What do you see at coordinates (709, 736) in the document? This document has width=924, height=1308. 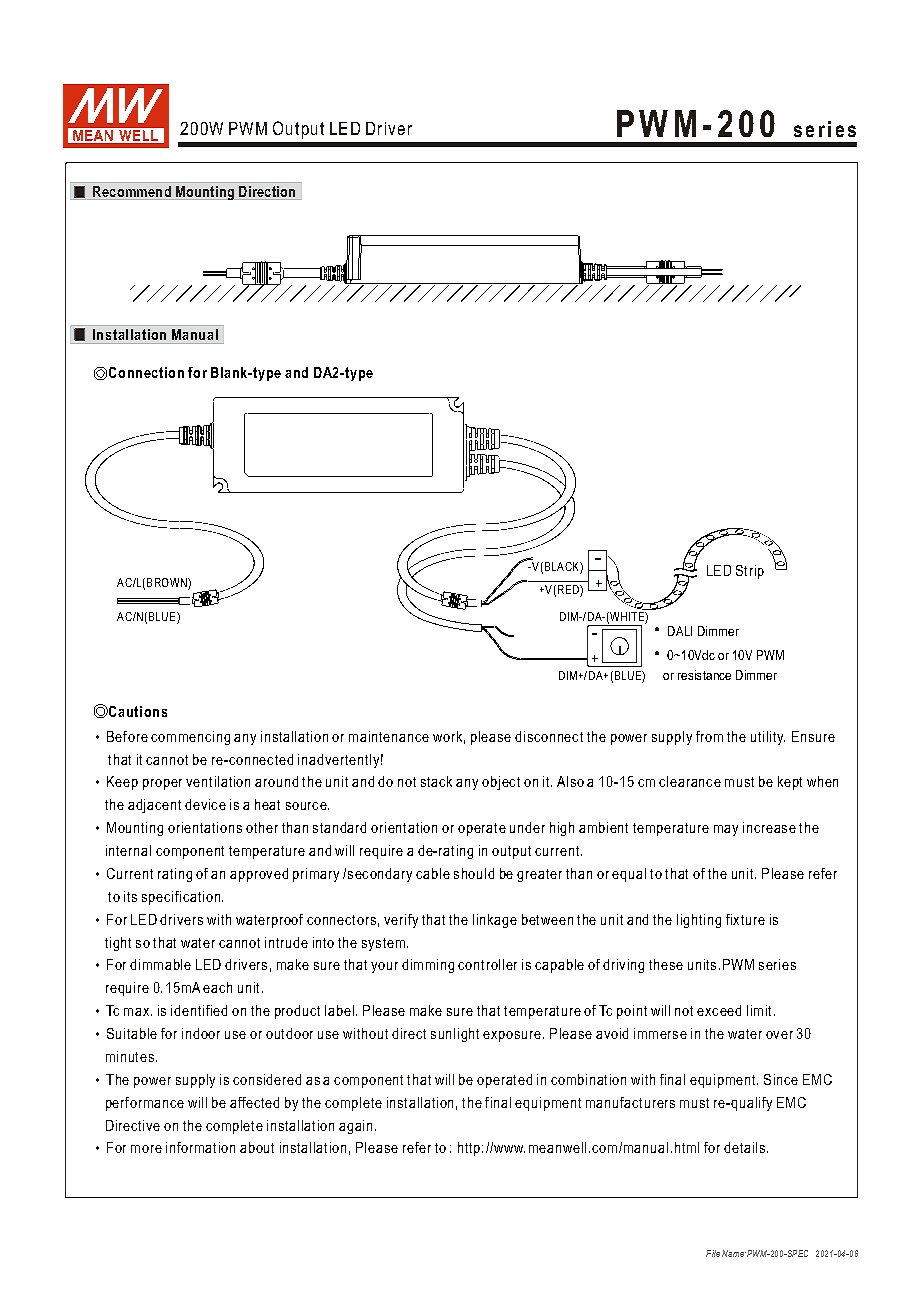 I see `from` at bounding box center [709, 736].
